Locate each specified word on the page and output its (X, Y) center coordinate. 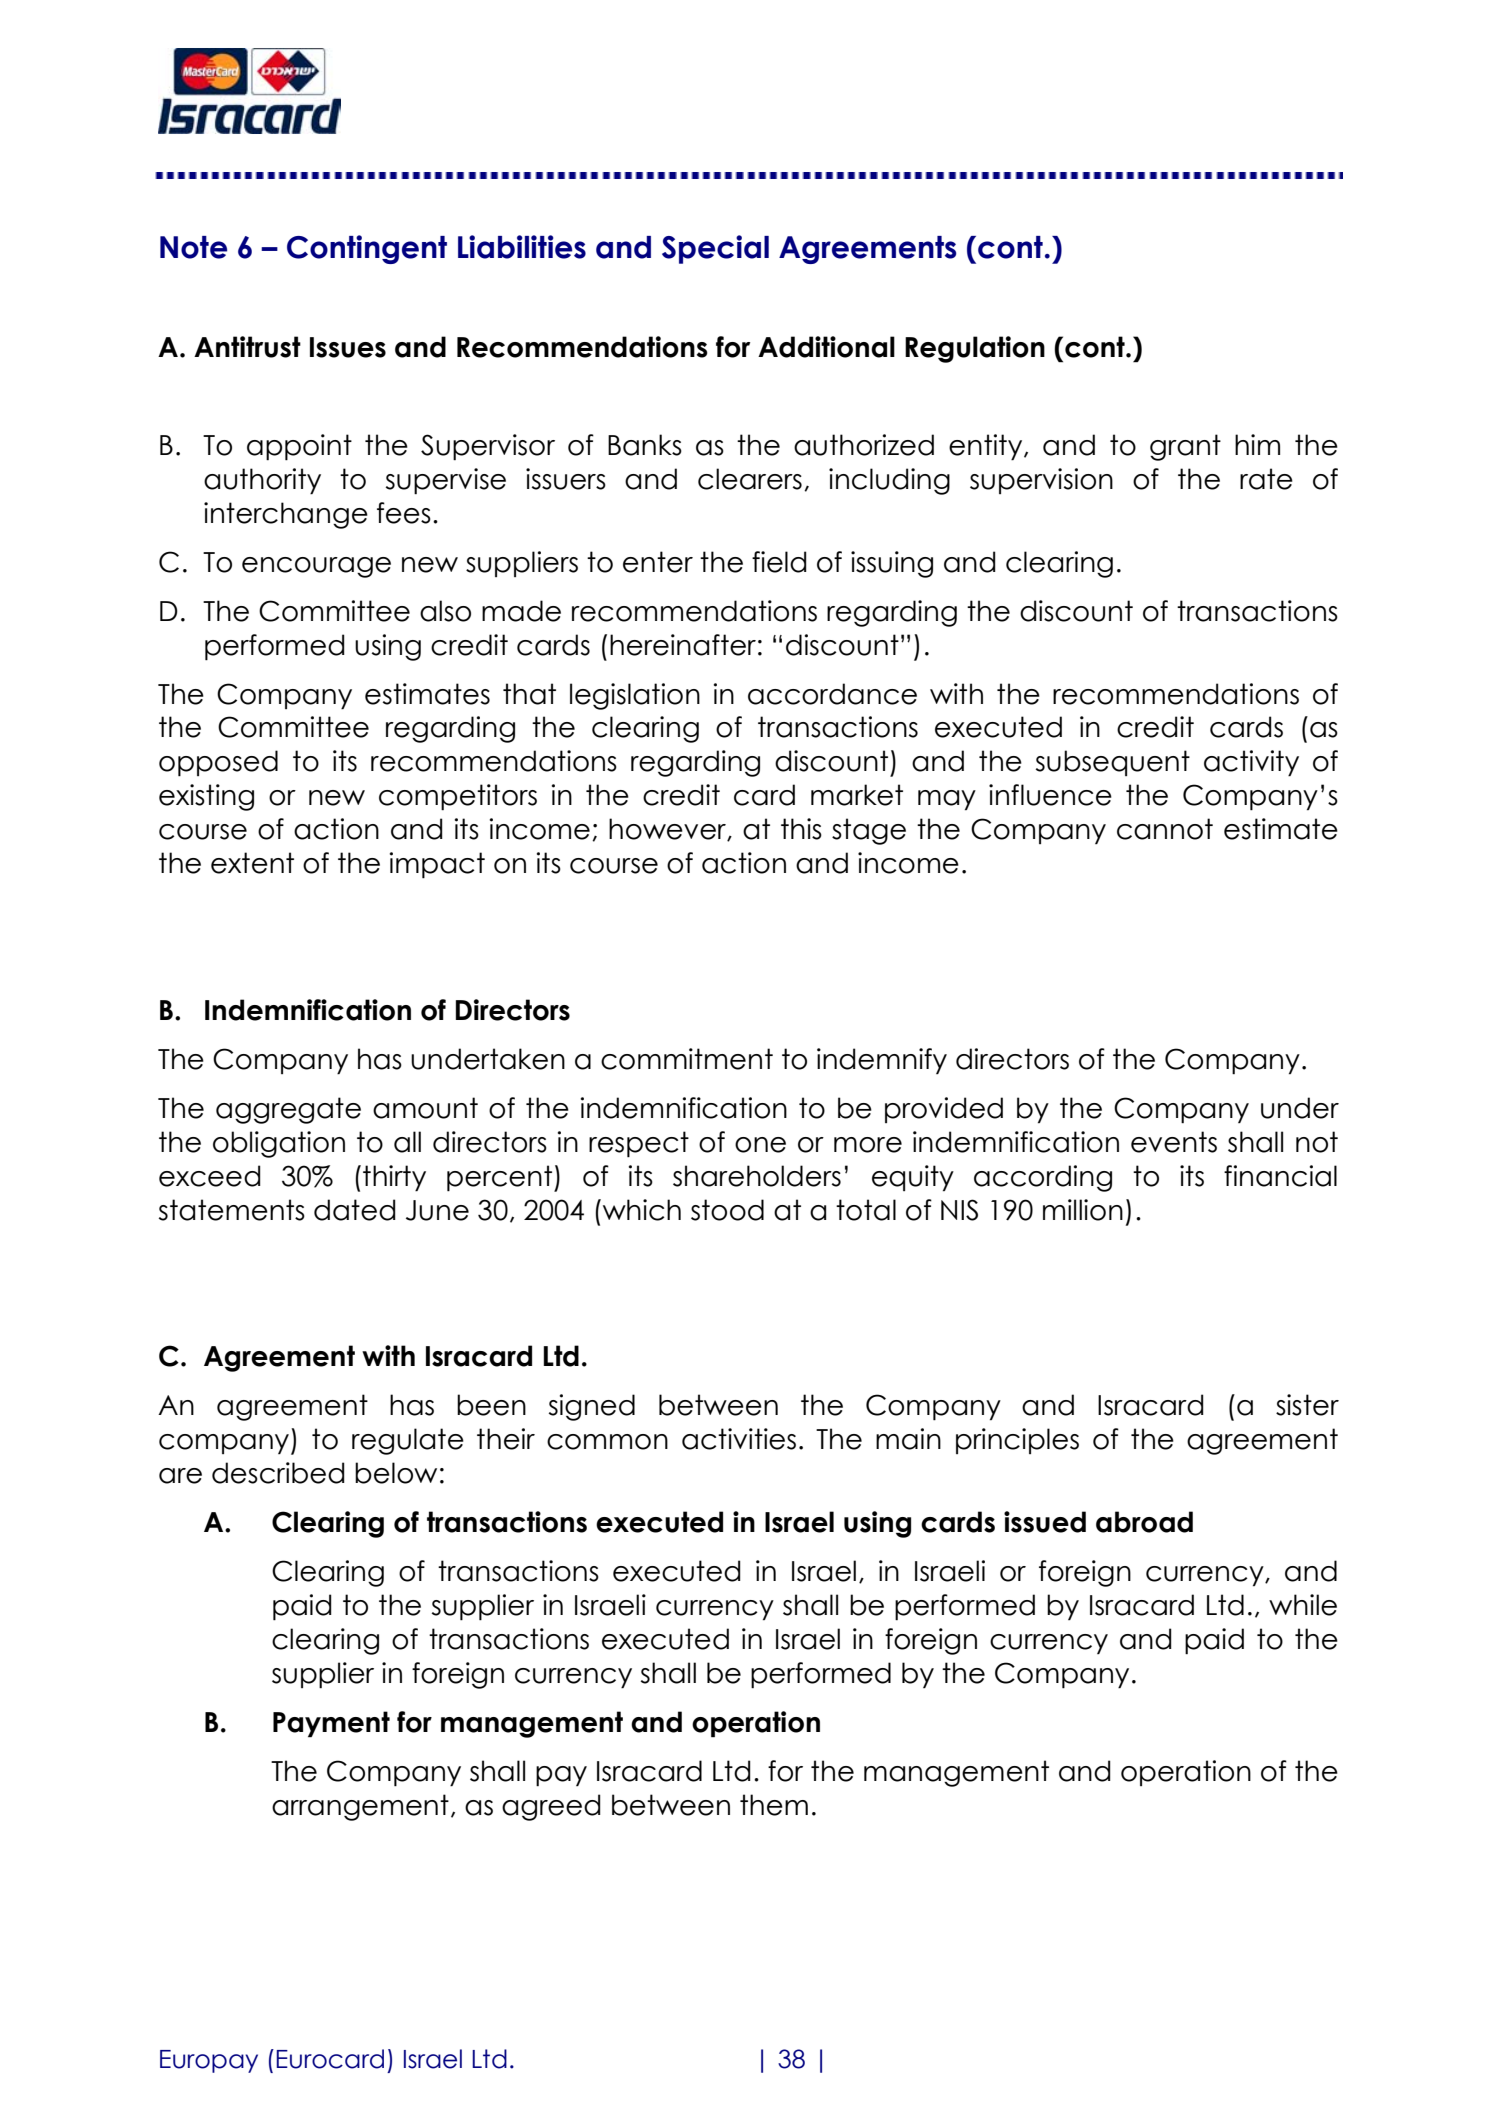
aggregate (288, 1110)
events (1174, 1142)
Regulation (975, 349)
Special (715, 249)
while (1303, 1605)
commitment (687, 1059)
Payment (331, 1724)
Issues (348, 347)
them (774, 1805)
